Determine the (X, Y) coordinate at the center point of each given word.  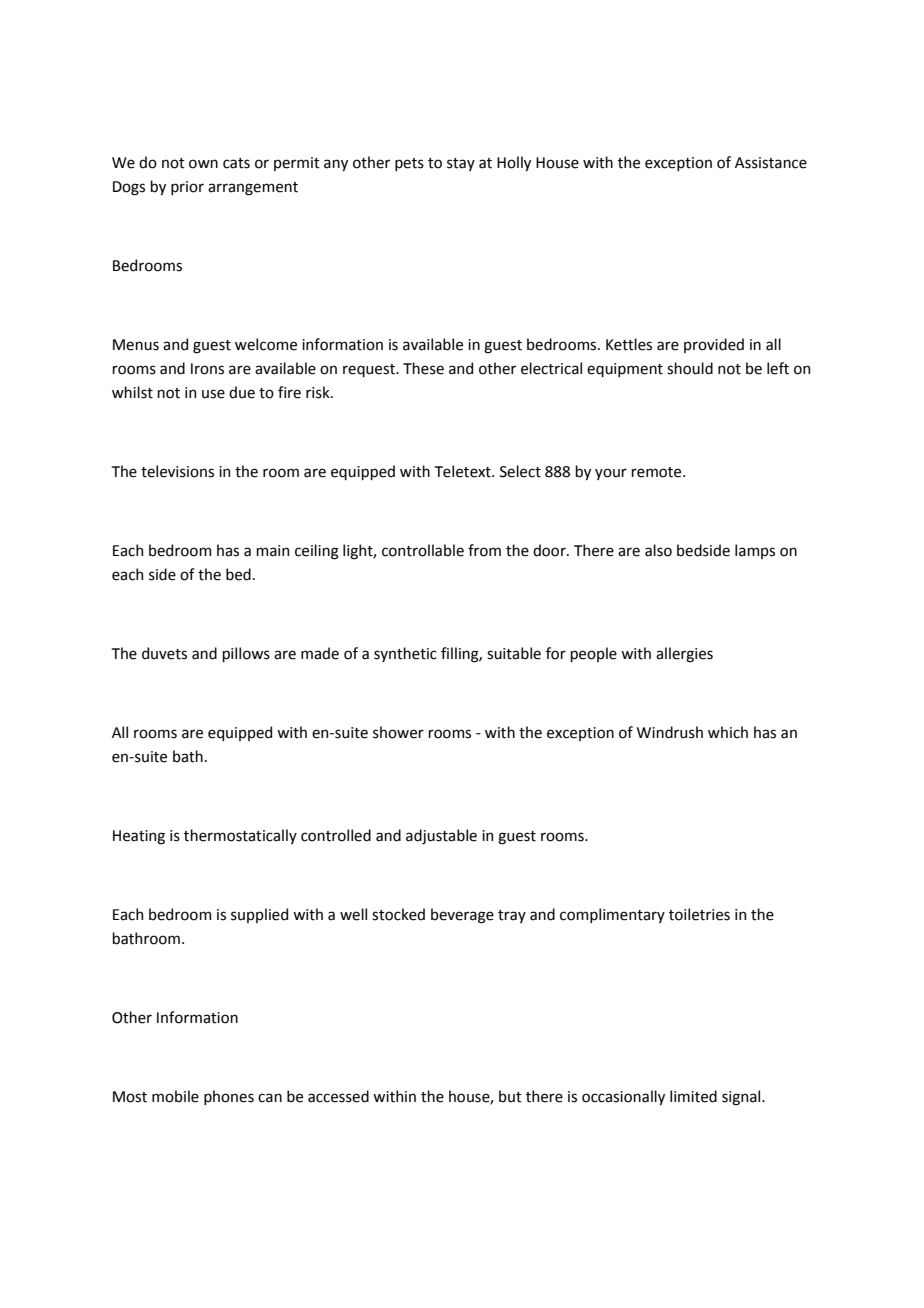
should (690, 368)
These (423, 368)
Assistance (771, 163)
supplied (259, 915)
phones (229, 1097)
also (658, 550)
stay (461, 164)
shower (398, 732)
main (272, 551)
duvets (164, 653)
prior (187, 188)
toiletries (699, 914)
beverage (462, 916)
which (728, 732)
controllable (423, 550)
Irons (207, 369)
